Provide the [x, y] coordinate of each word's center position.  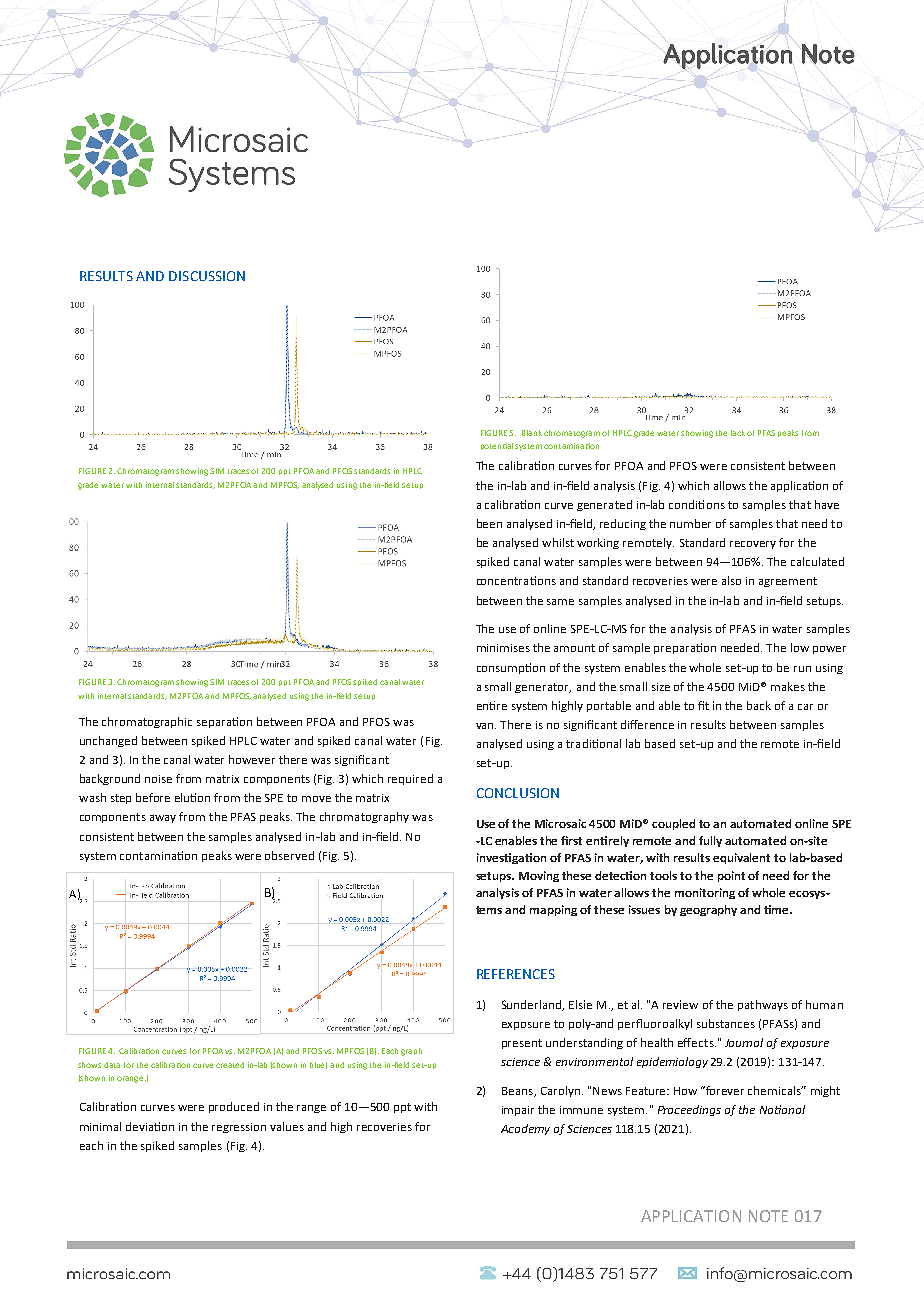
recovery [753, 545]
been [489, 523]
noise [158, 779]
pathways [763, 1005]
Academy [525, 1129]
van [486, 726]
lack [738, 433]
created [230, 1065]
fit [703, 705]
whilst [558, 542]
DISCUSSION [207, 276]
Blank [532, 433]
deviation [150, 1126]
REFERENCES [516, 974]
